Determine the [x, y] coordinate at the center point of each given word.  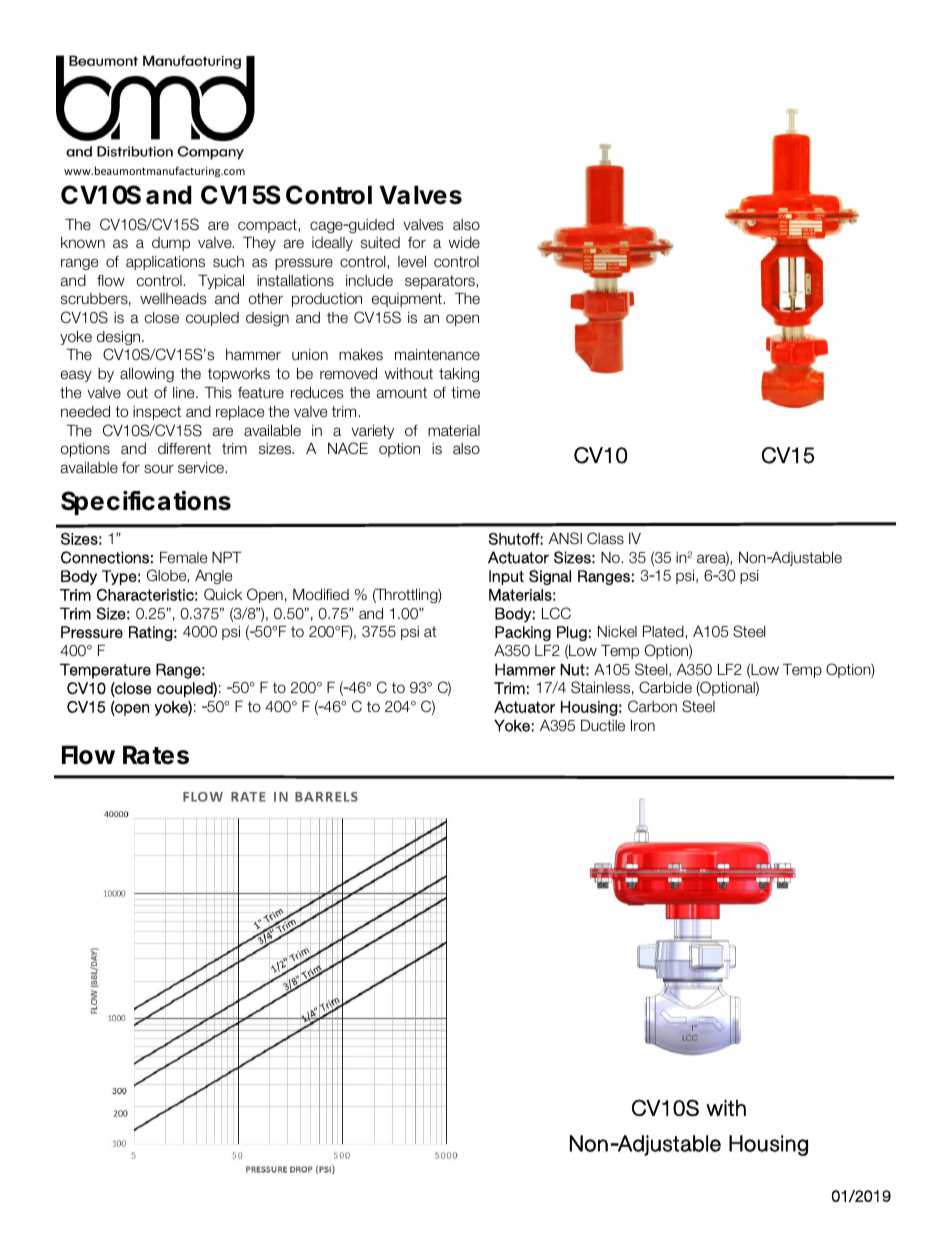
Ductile [603, 725]
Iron [643, 725]
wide [464, 242]
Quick [223, 594]
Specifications [146, 503]
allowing [147, 375]
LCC [556, 613]
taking [459, 375]
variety [372, 432]
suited [380, 243]
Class [605, 538]
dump [171, 244]
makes [361, 355]
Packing [523, 633]
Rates [156, 755]
